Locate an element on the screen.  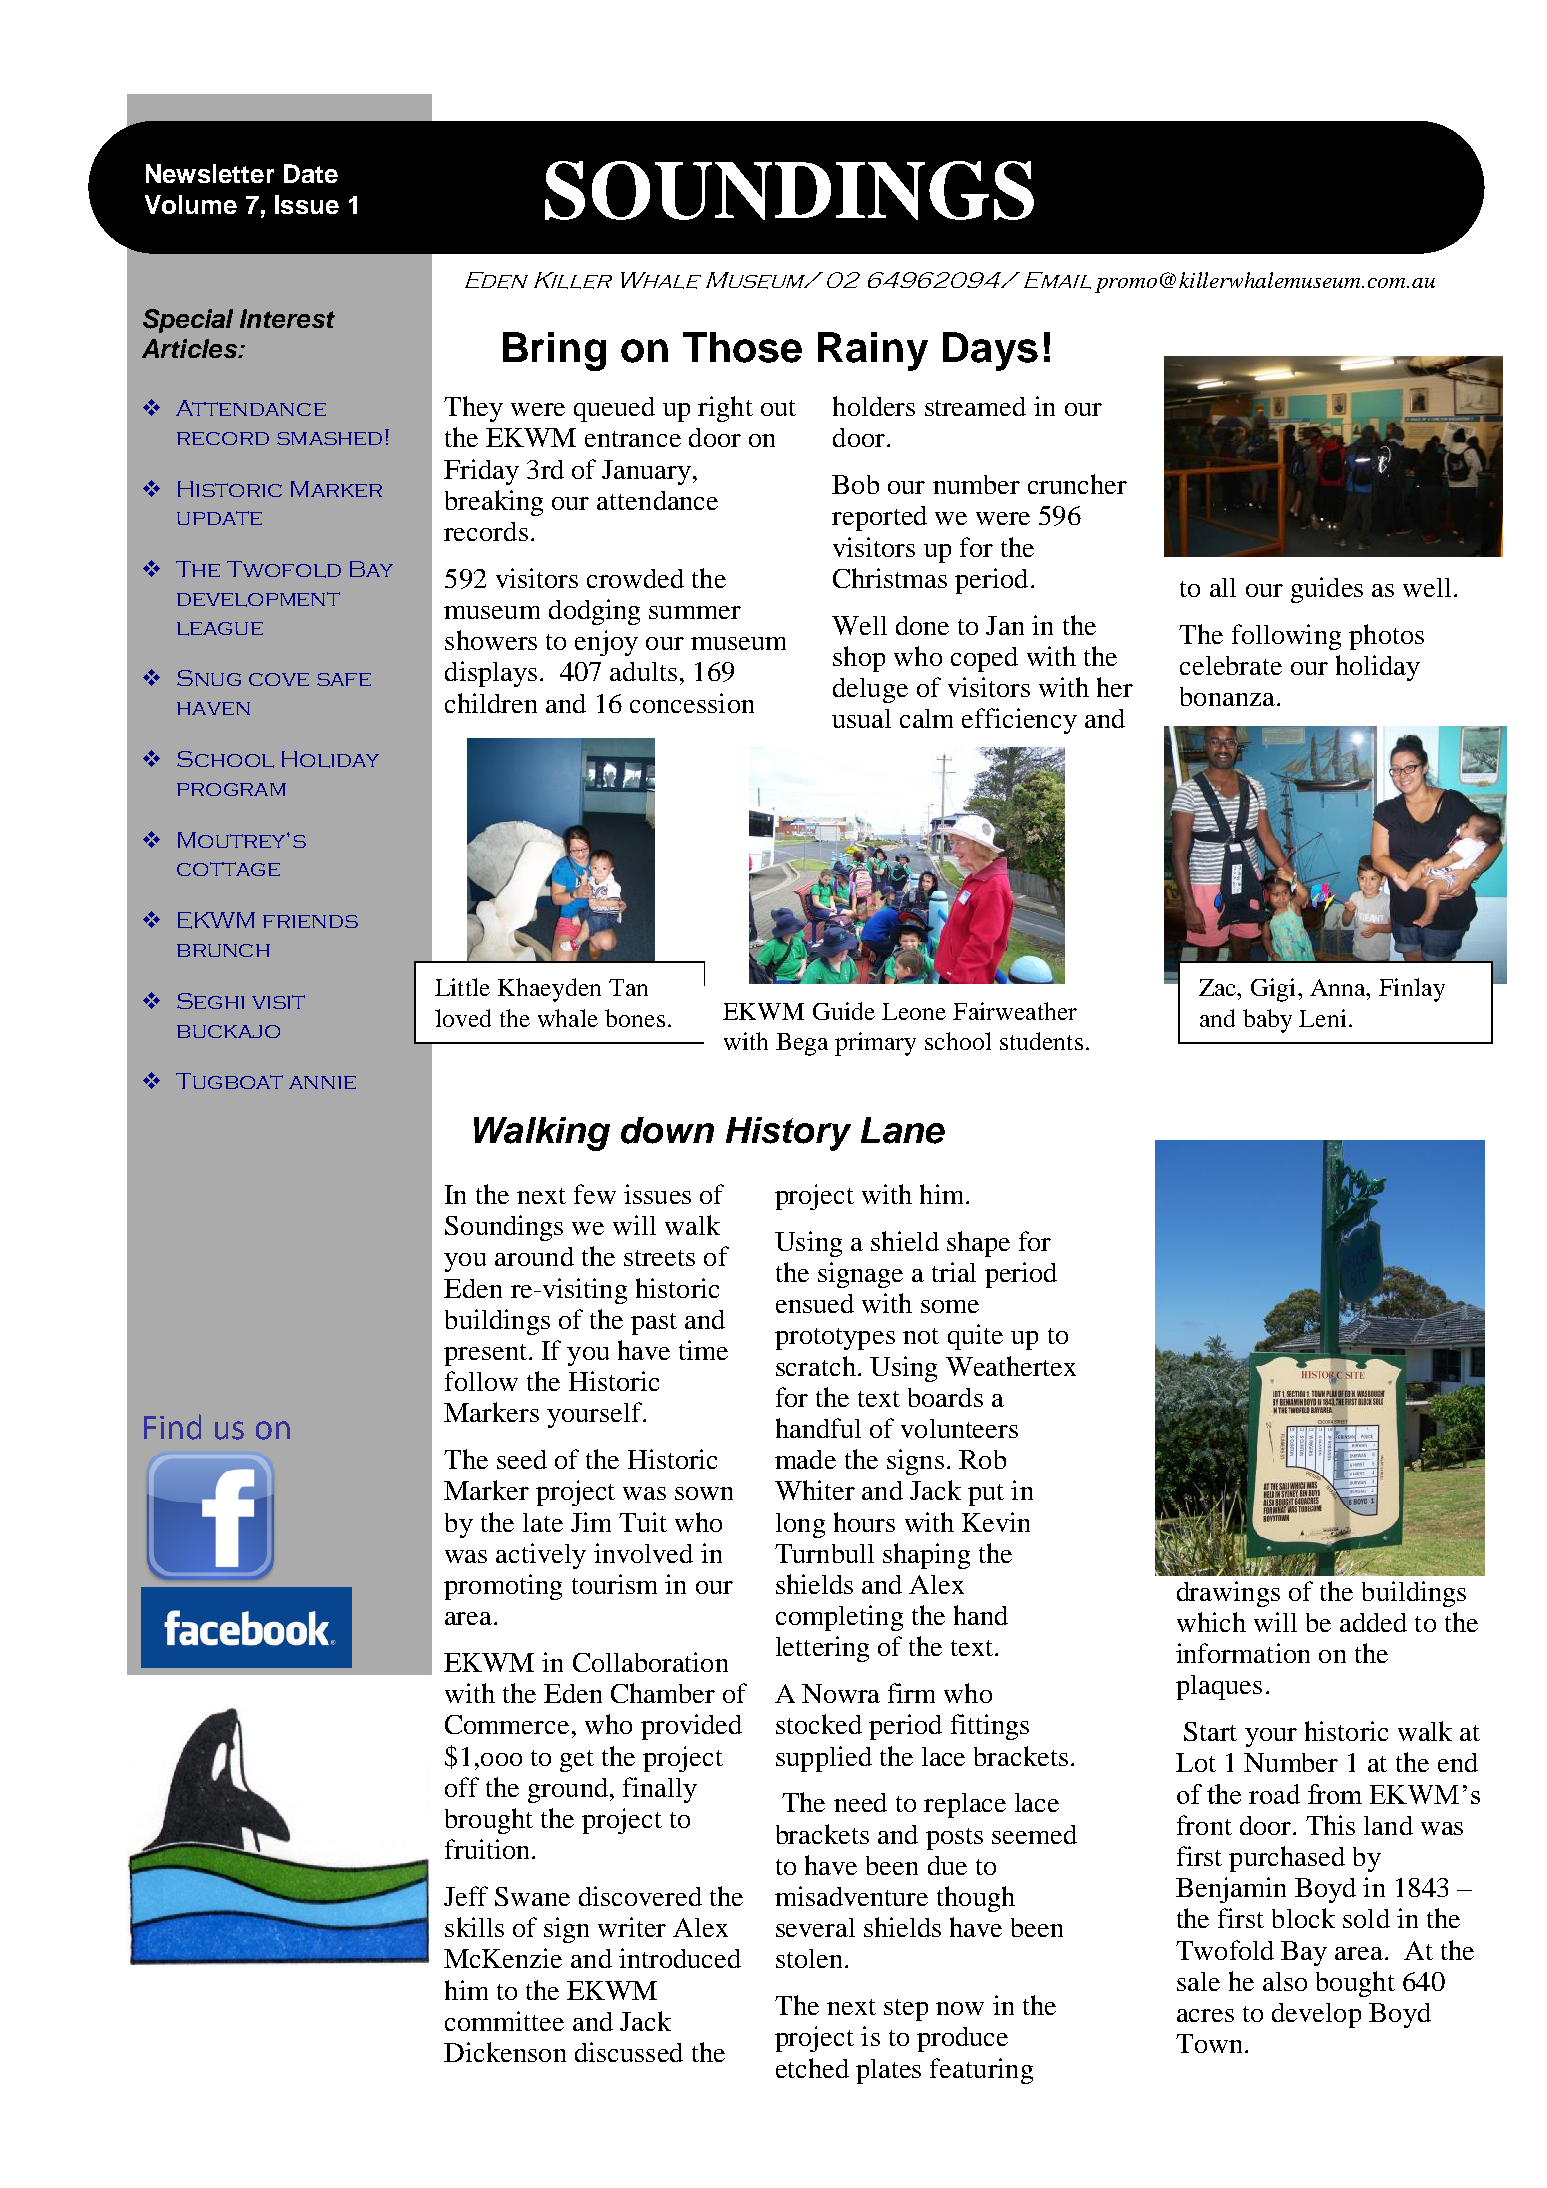
lettering is located at coordinates (822, 1649).
